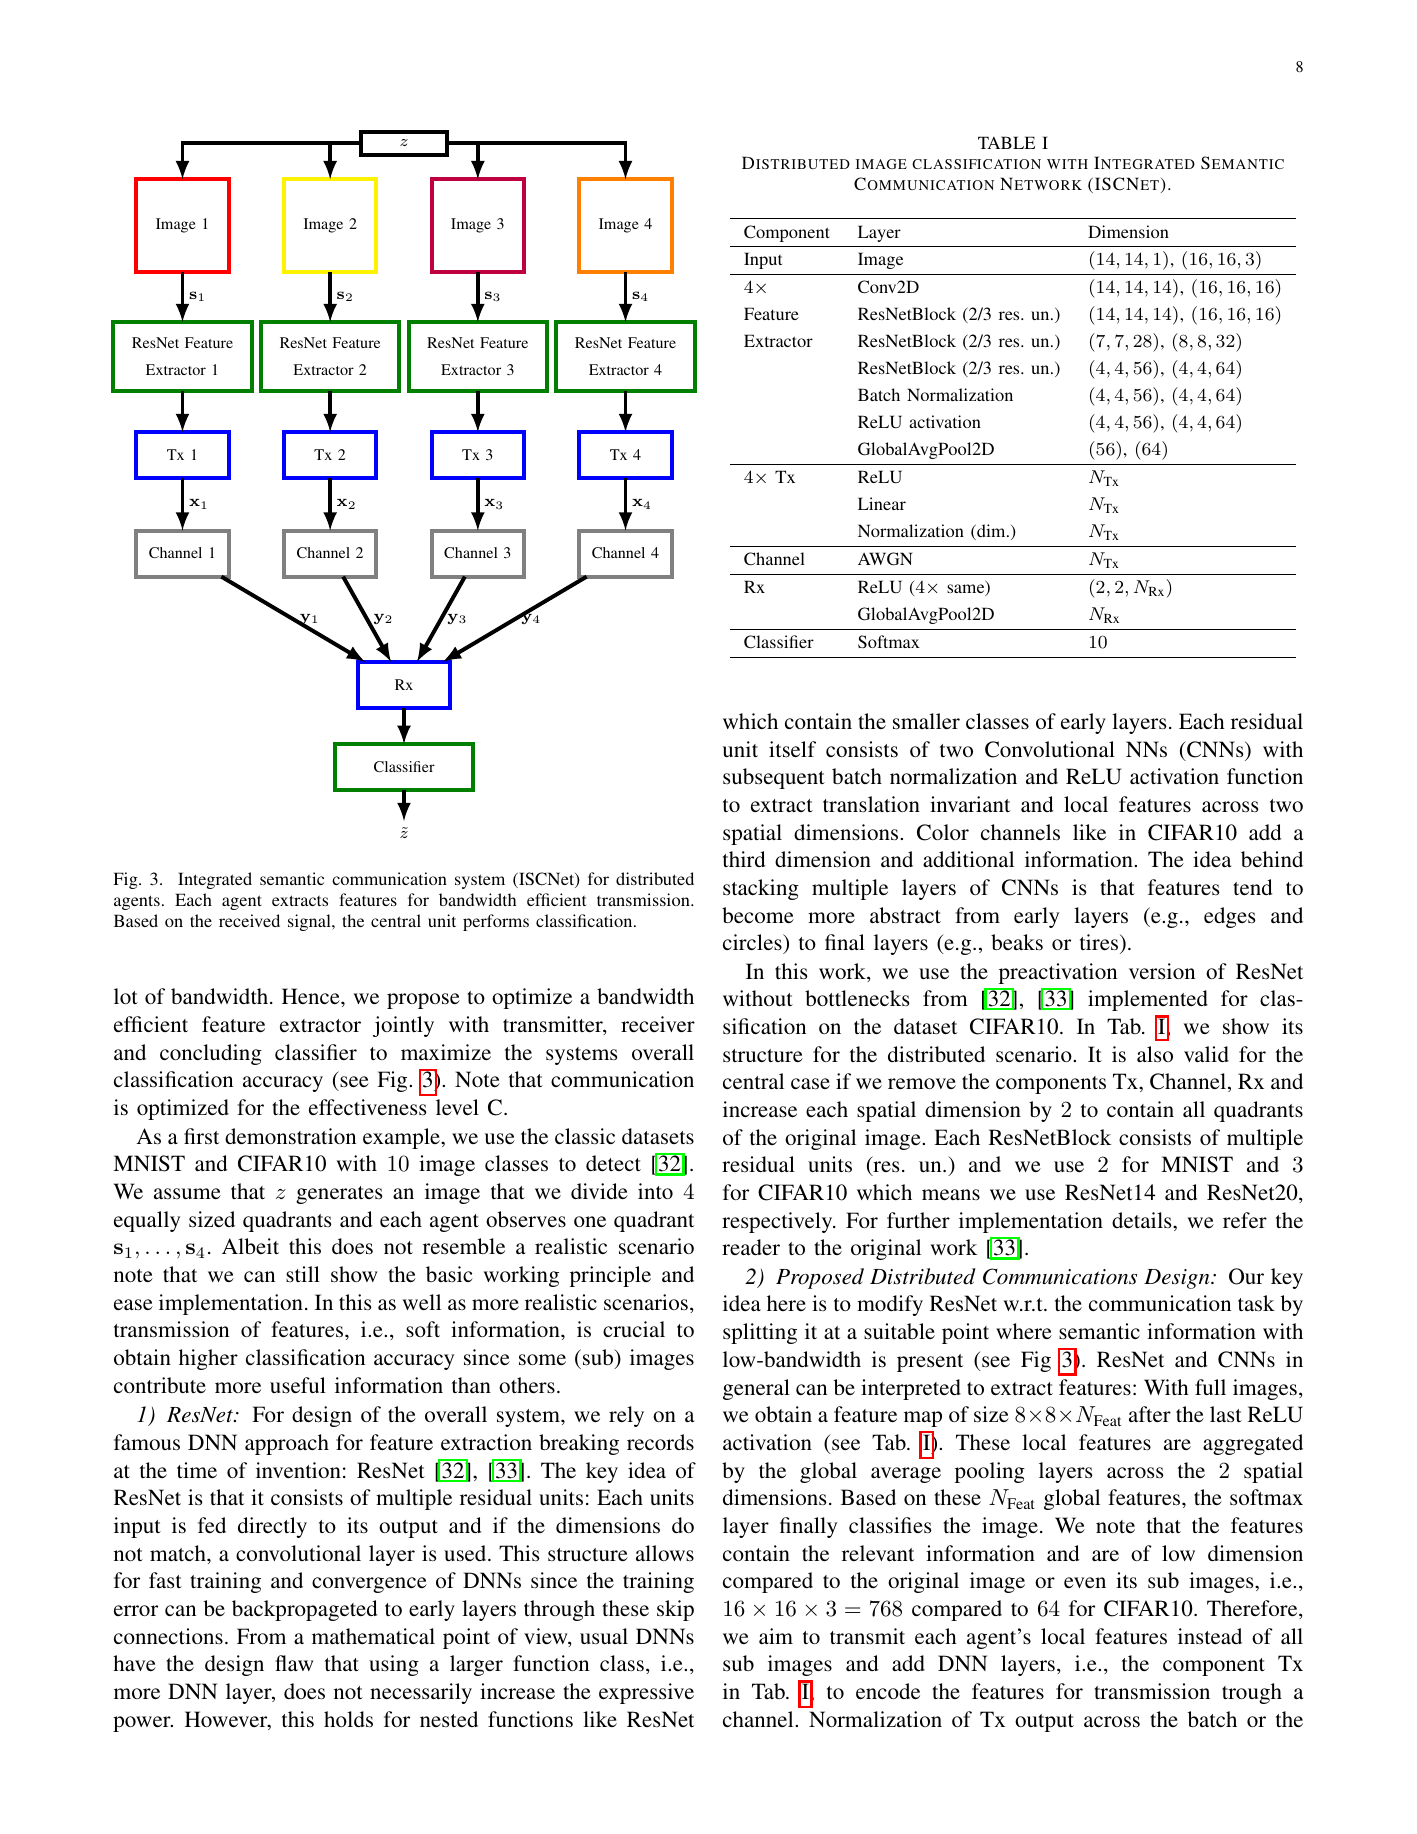 The image size is (1417, 1834). I want to click on Linear, so click(882, 503).
